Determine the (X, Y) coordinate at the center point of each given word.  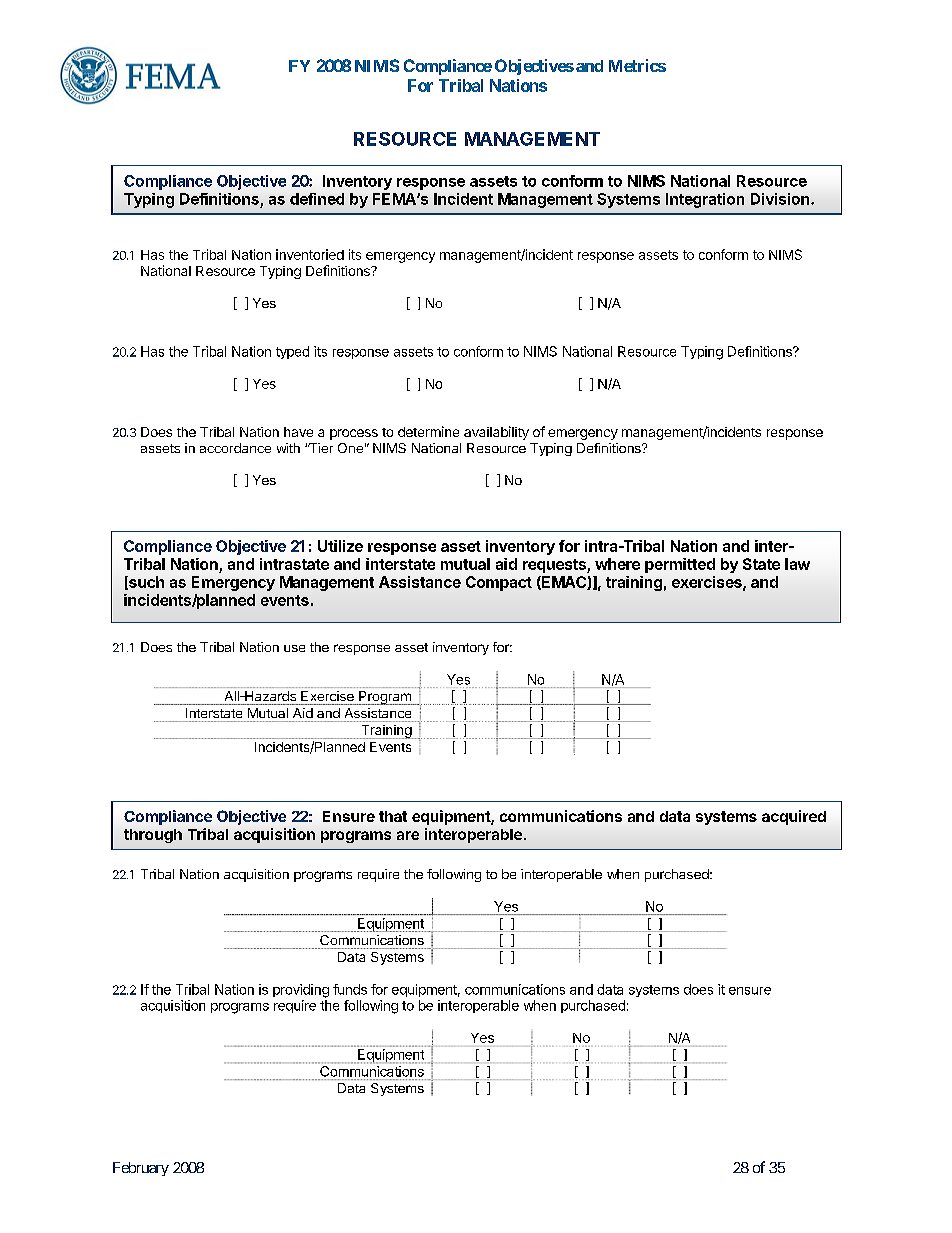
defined (317, 199)
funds (350, 989)
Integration (705, 200)
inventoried (310, 254)
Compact (499, 583)
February (141, 1169)
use (294, 648)
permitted (680, 565)
